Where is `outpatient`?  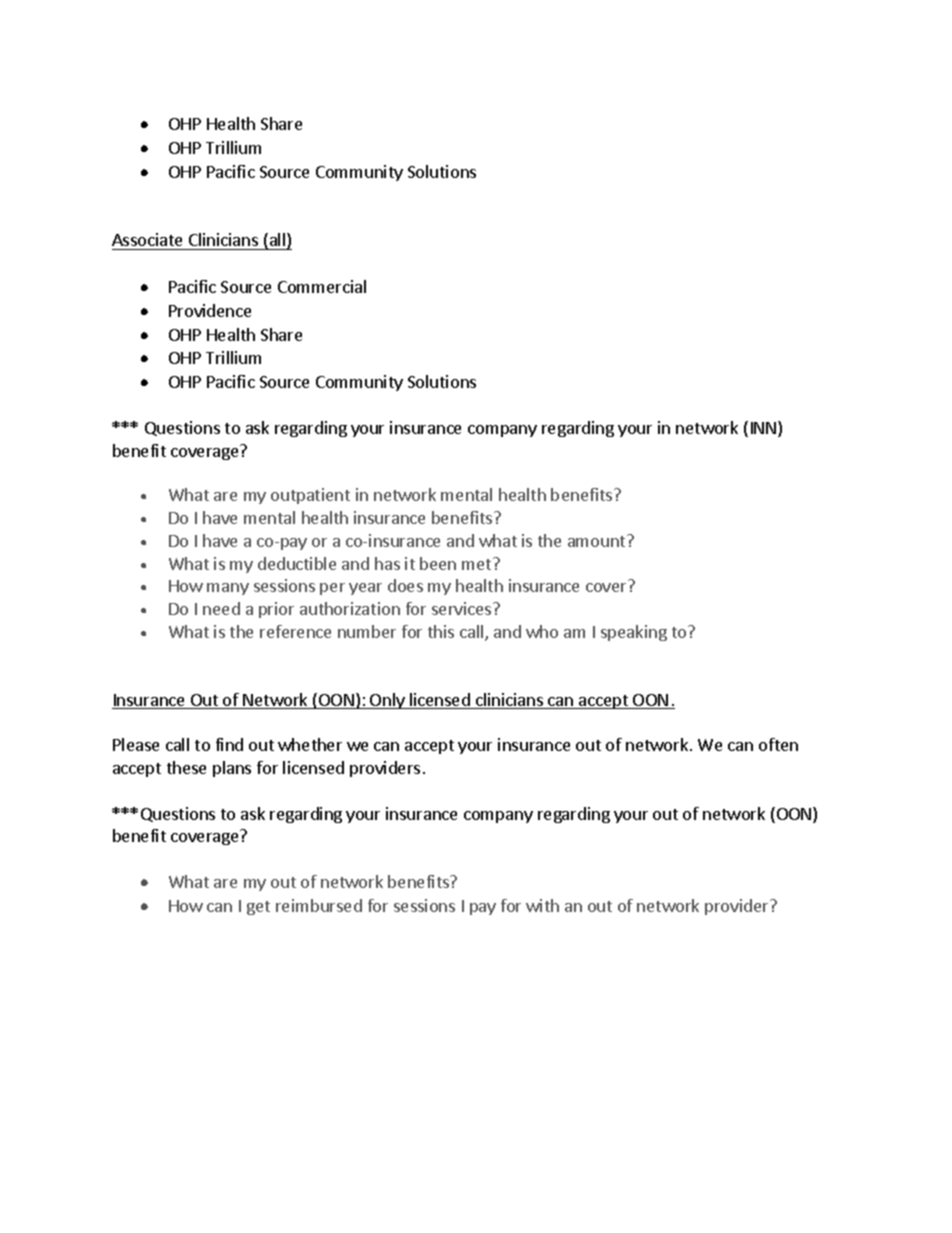 outpatient is located at coordinates (310, 496).
